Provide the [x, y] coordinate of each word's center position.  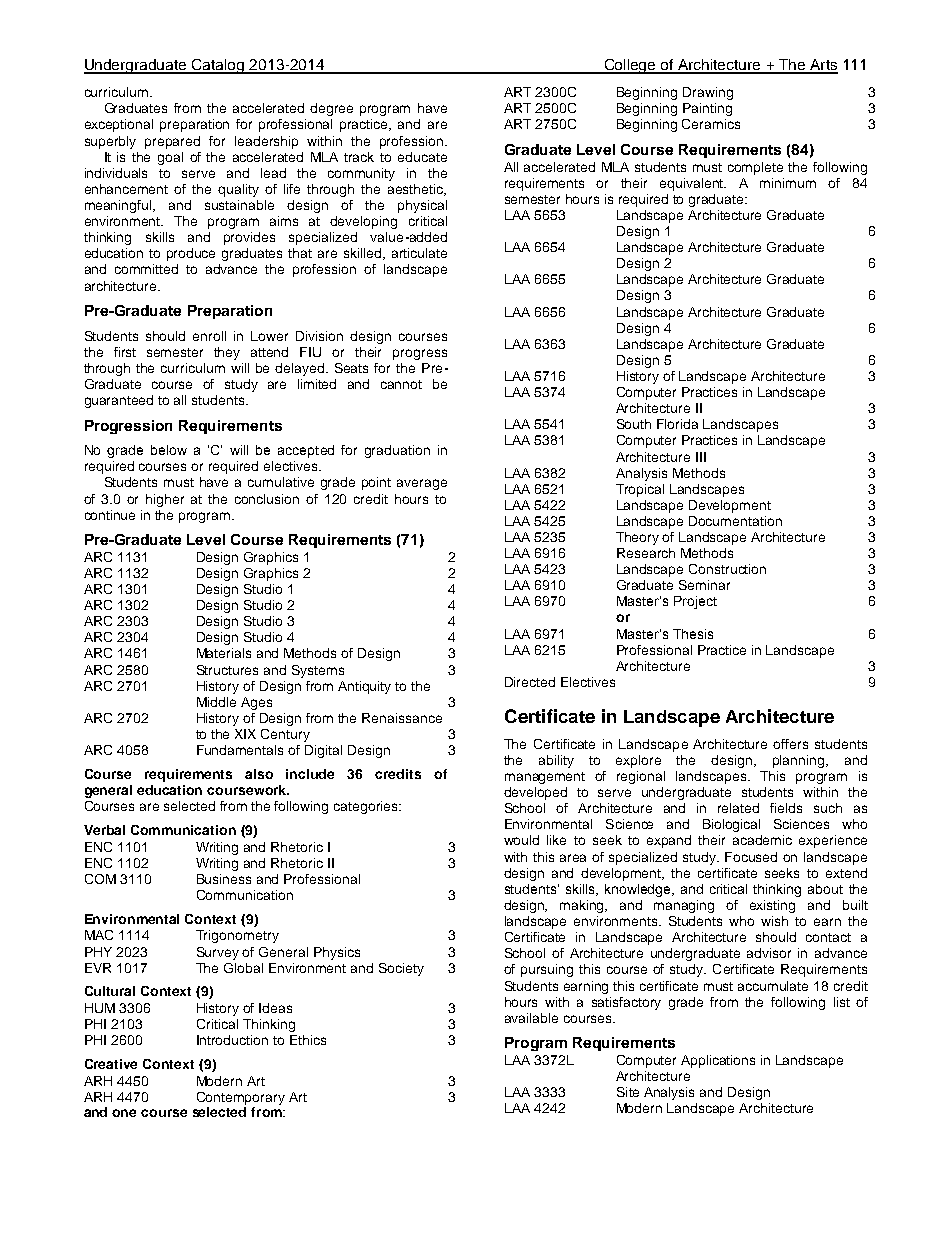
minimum [788, 183]
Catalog [218, 66]
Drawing [708, 93]
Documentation [735, 521]
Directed [530, 682]
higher [165, 500]
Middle [216, 702]
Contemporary [241, 1098]
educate [422, 157]
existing [772, 906]
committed [146, 269]
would [521, 840]
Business [224, 879]
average [422, 484]
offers [790, 744]
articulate [419, 253]
